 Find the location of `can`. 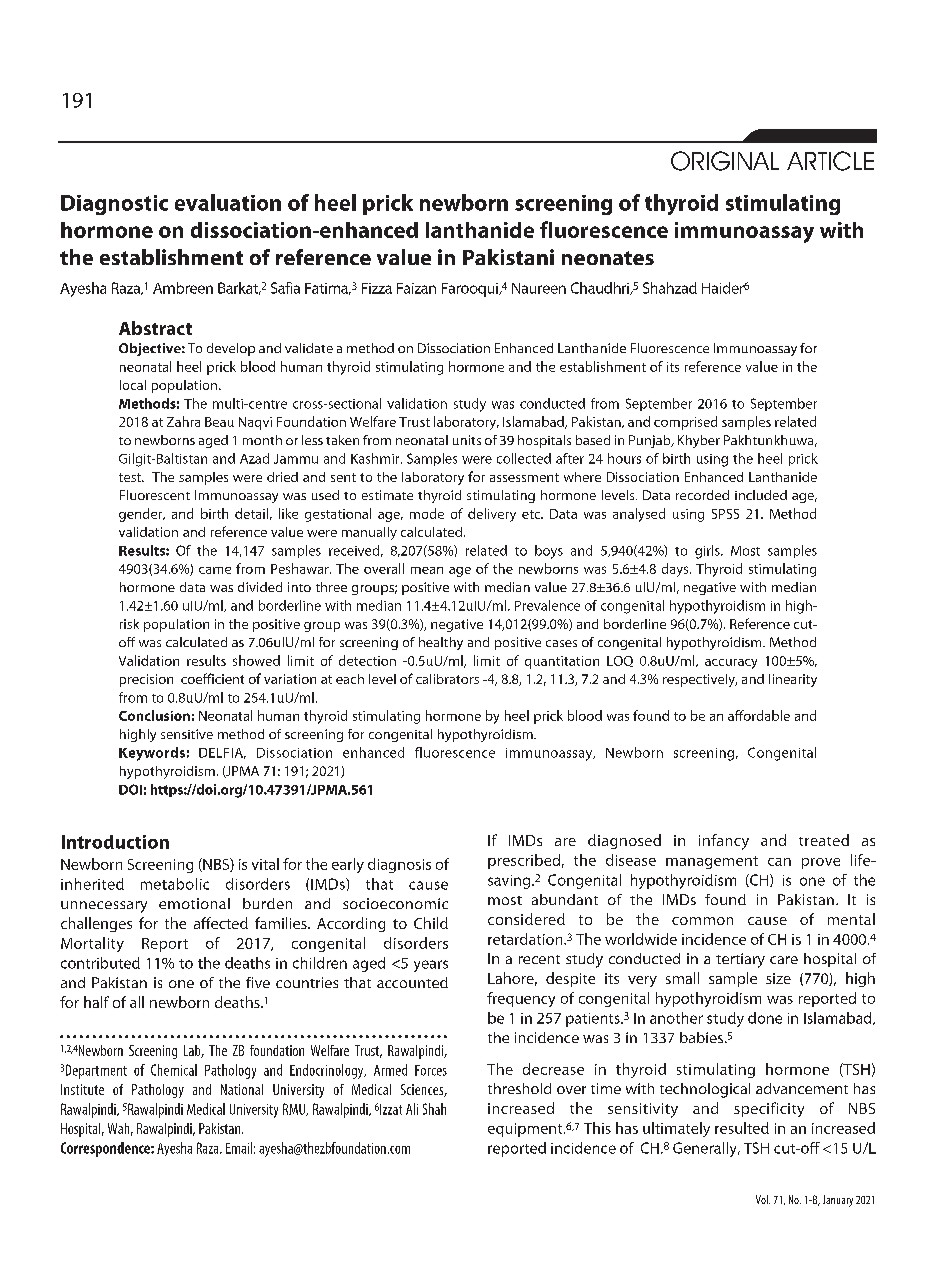

can is located at coordinates (779, 862).
